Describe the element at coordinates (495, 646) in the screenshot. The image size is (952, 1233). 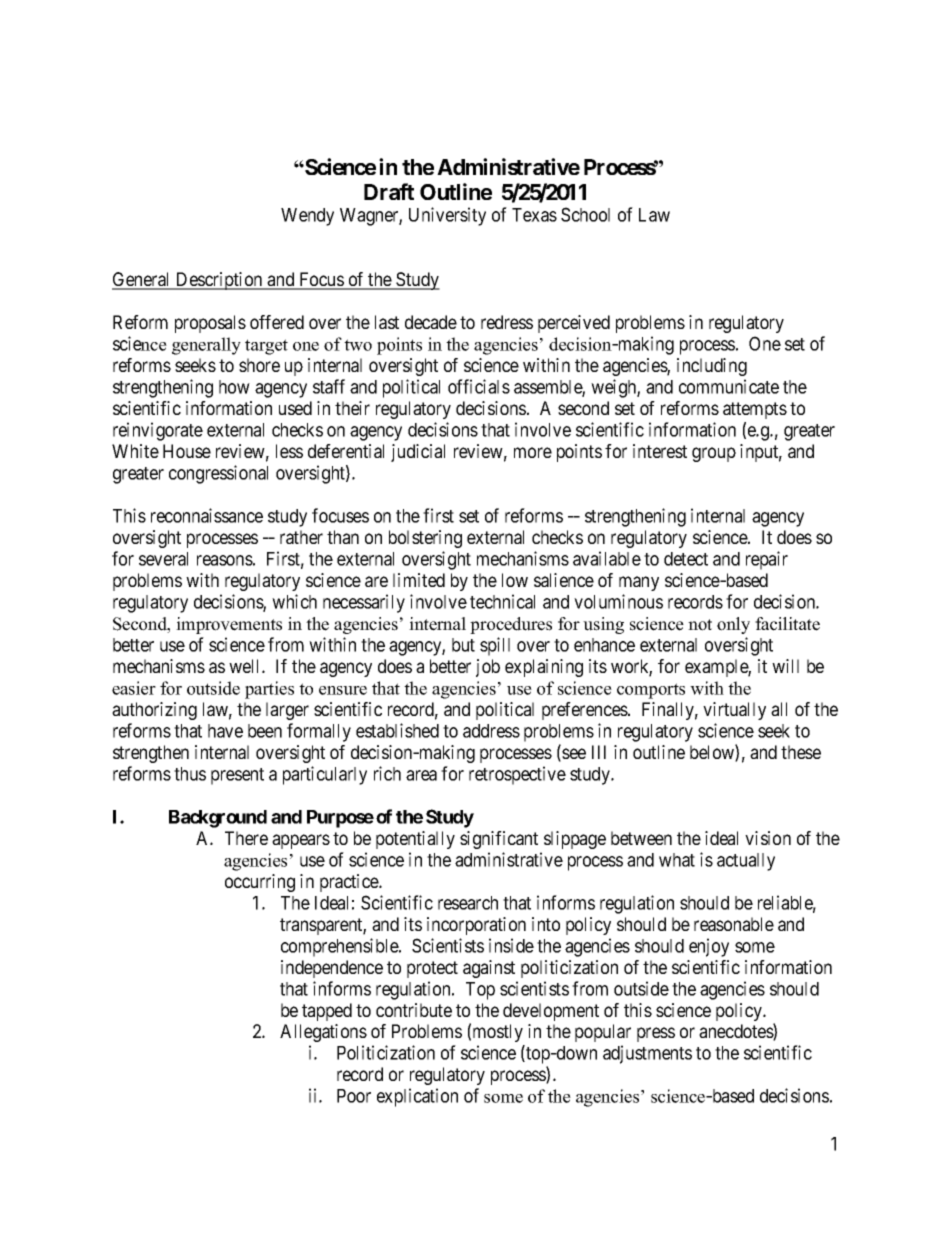
I see `spill` at that location.
